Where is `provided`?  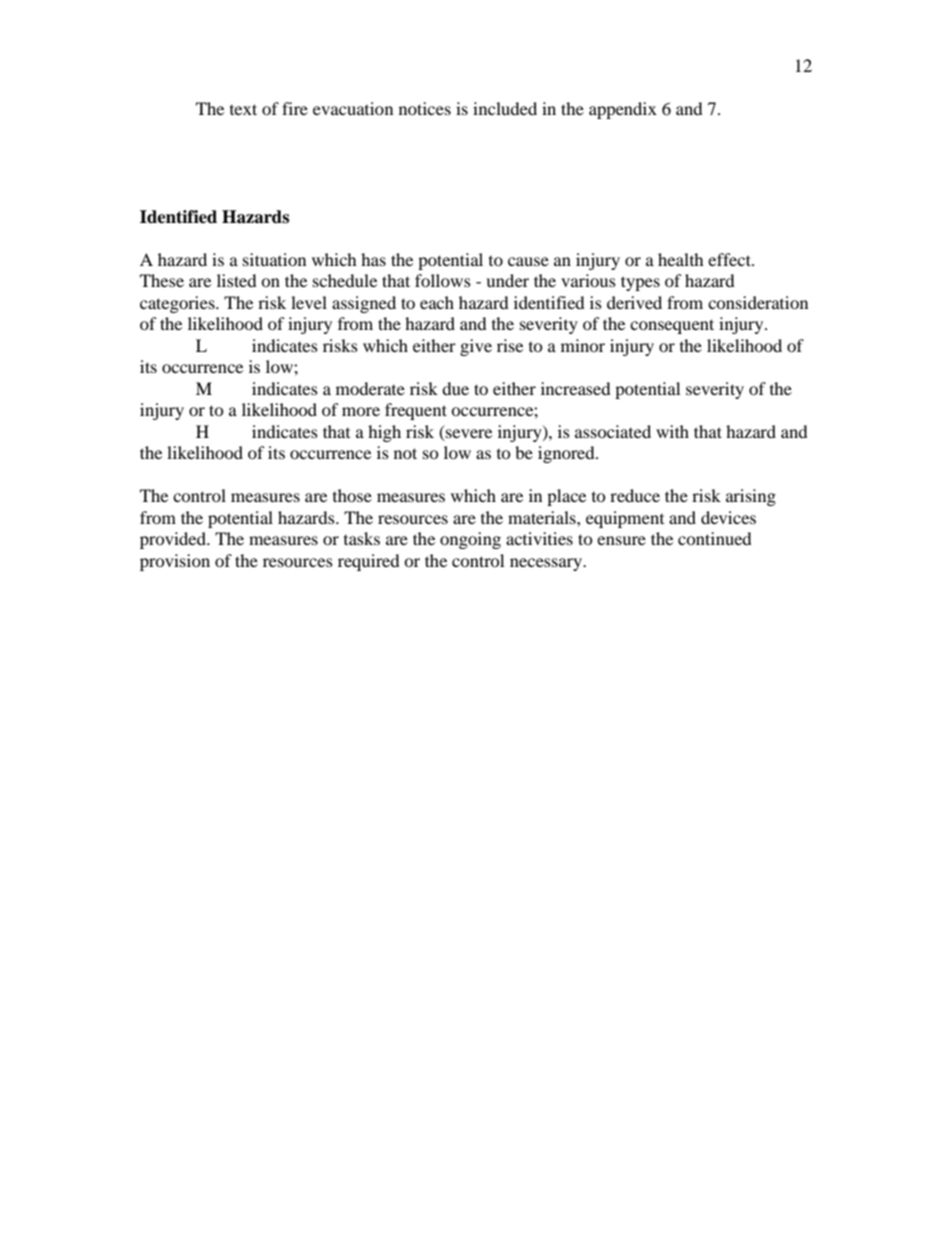 provided is located at coordinates (174, 540).
